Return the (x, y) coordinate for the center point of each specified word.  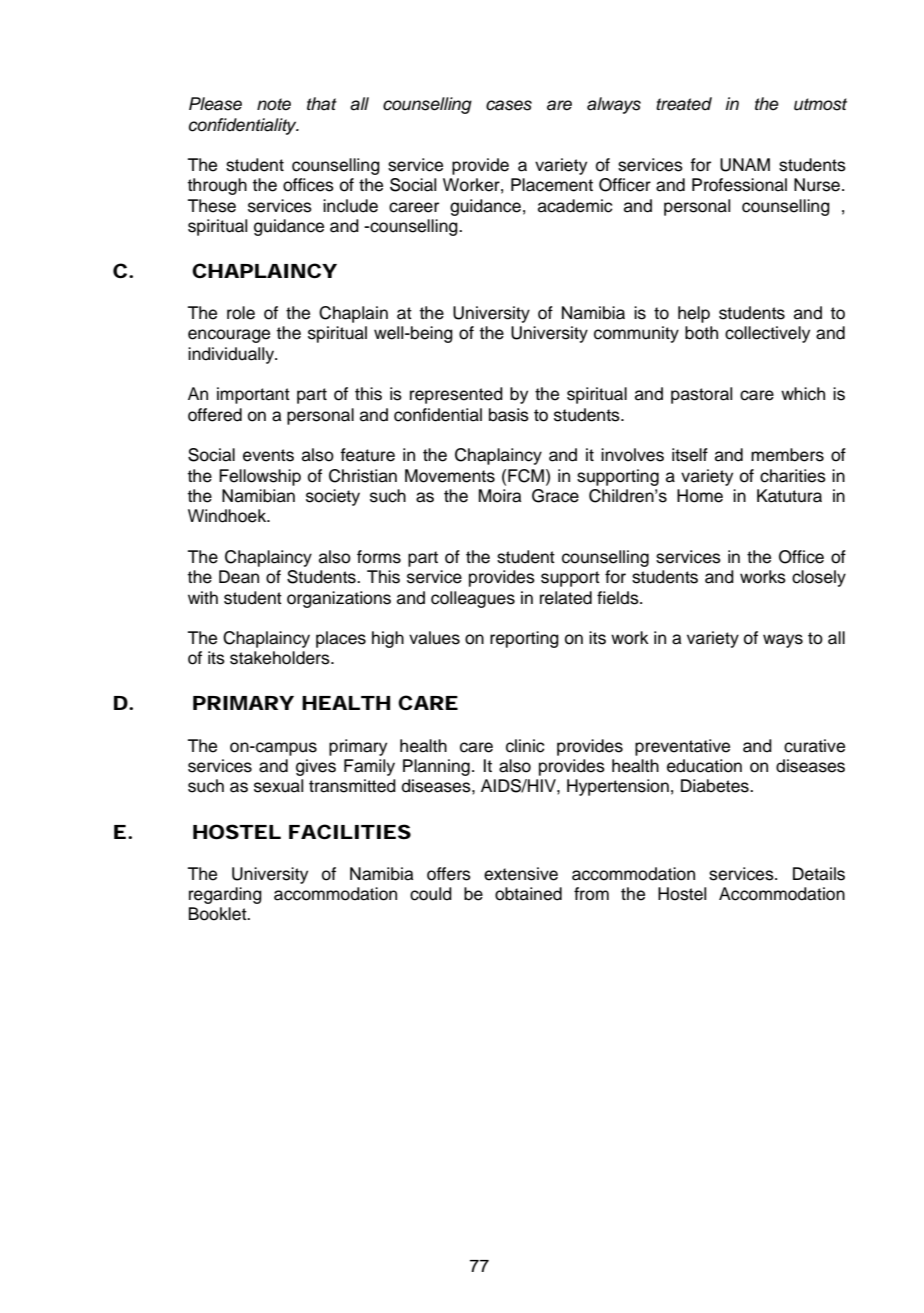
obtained (528, 894)
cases (509, 105)
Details (819, 874)
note (274, 104)
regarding (225, 895)
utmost (820, 104)
